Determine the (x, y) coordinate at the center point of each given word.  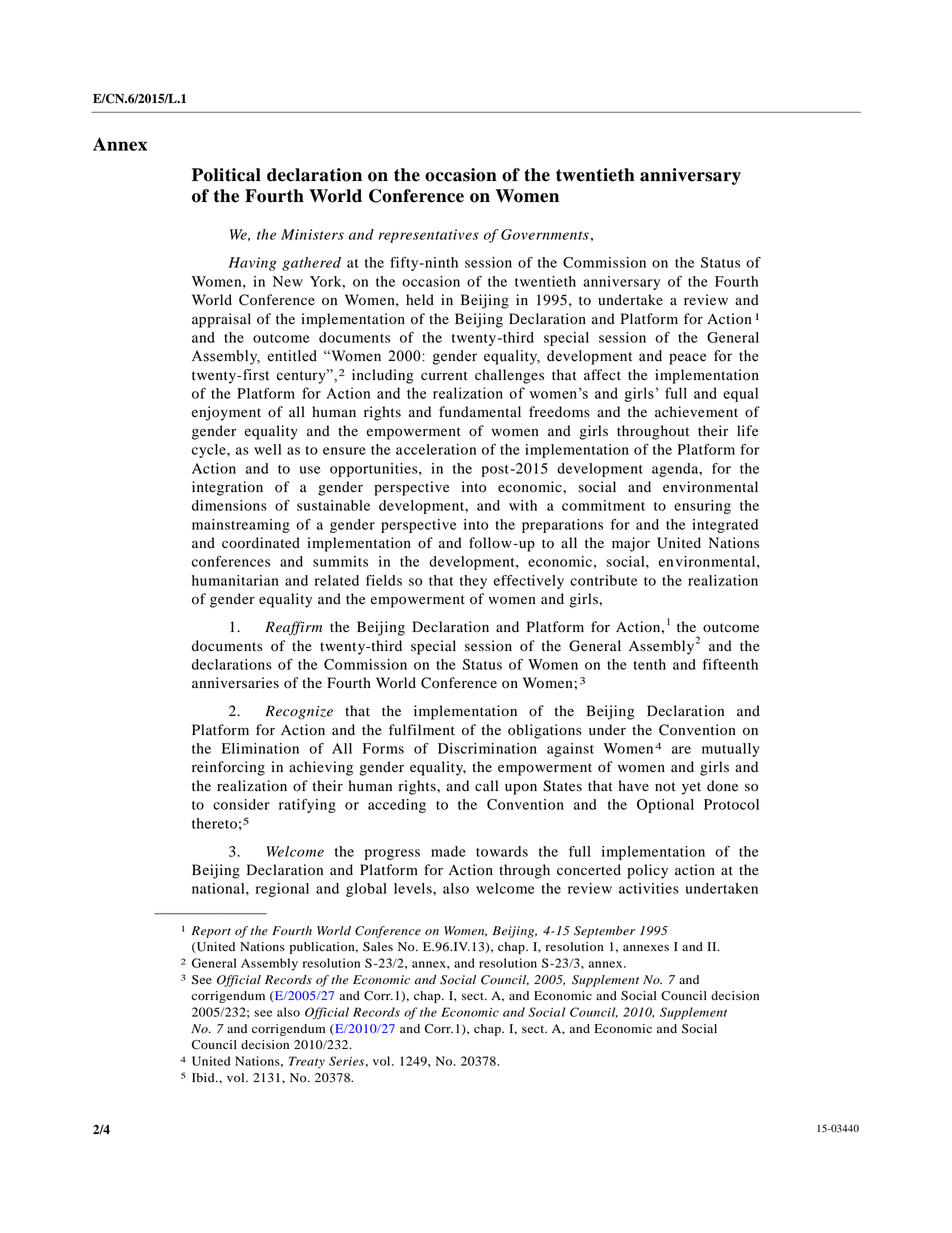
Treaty (307, 1062)
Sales (378, 947)
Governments (545, 234)
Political (226, 175)
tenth (649, 664)
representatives (429, 236)
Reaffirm (293, 628)
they (473, 582)
